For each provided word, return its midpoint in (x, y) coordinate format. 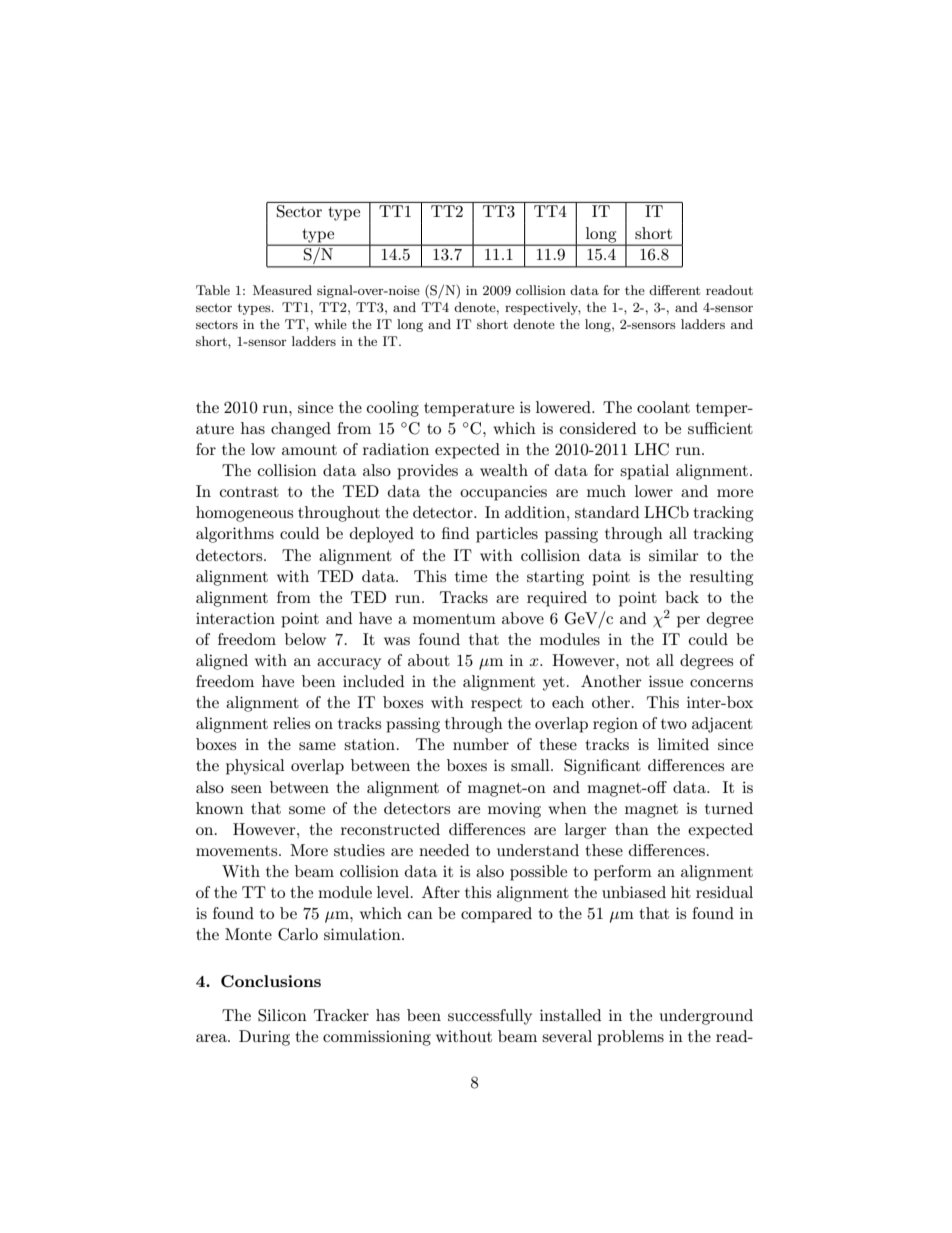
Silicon (282, 1015)
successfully (490, 1017)
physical (255, 767)
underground (706, 1017)
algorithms (235, 535)
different (674, 290)
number (481, 744)
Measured (282, 290)
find (455, 533)
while (330, 324)
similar (674, 555)
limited (683, 744)
